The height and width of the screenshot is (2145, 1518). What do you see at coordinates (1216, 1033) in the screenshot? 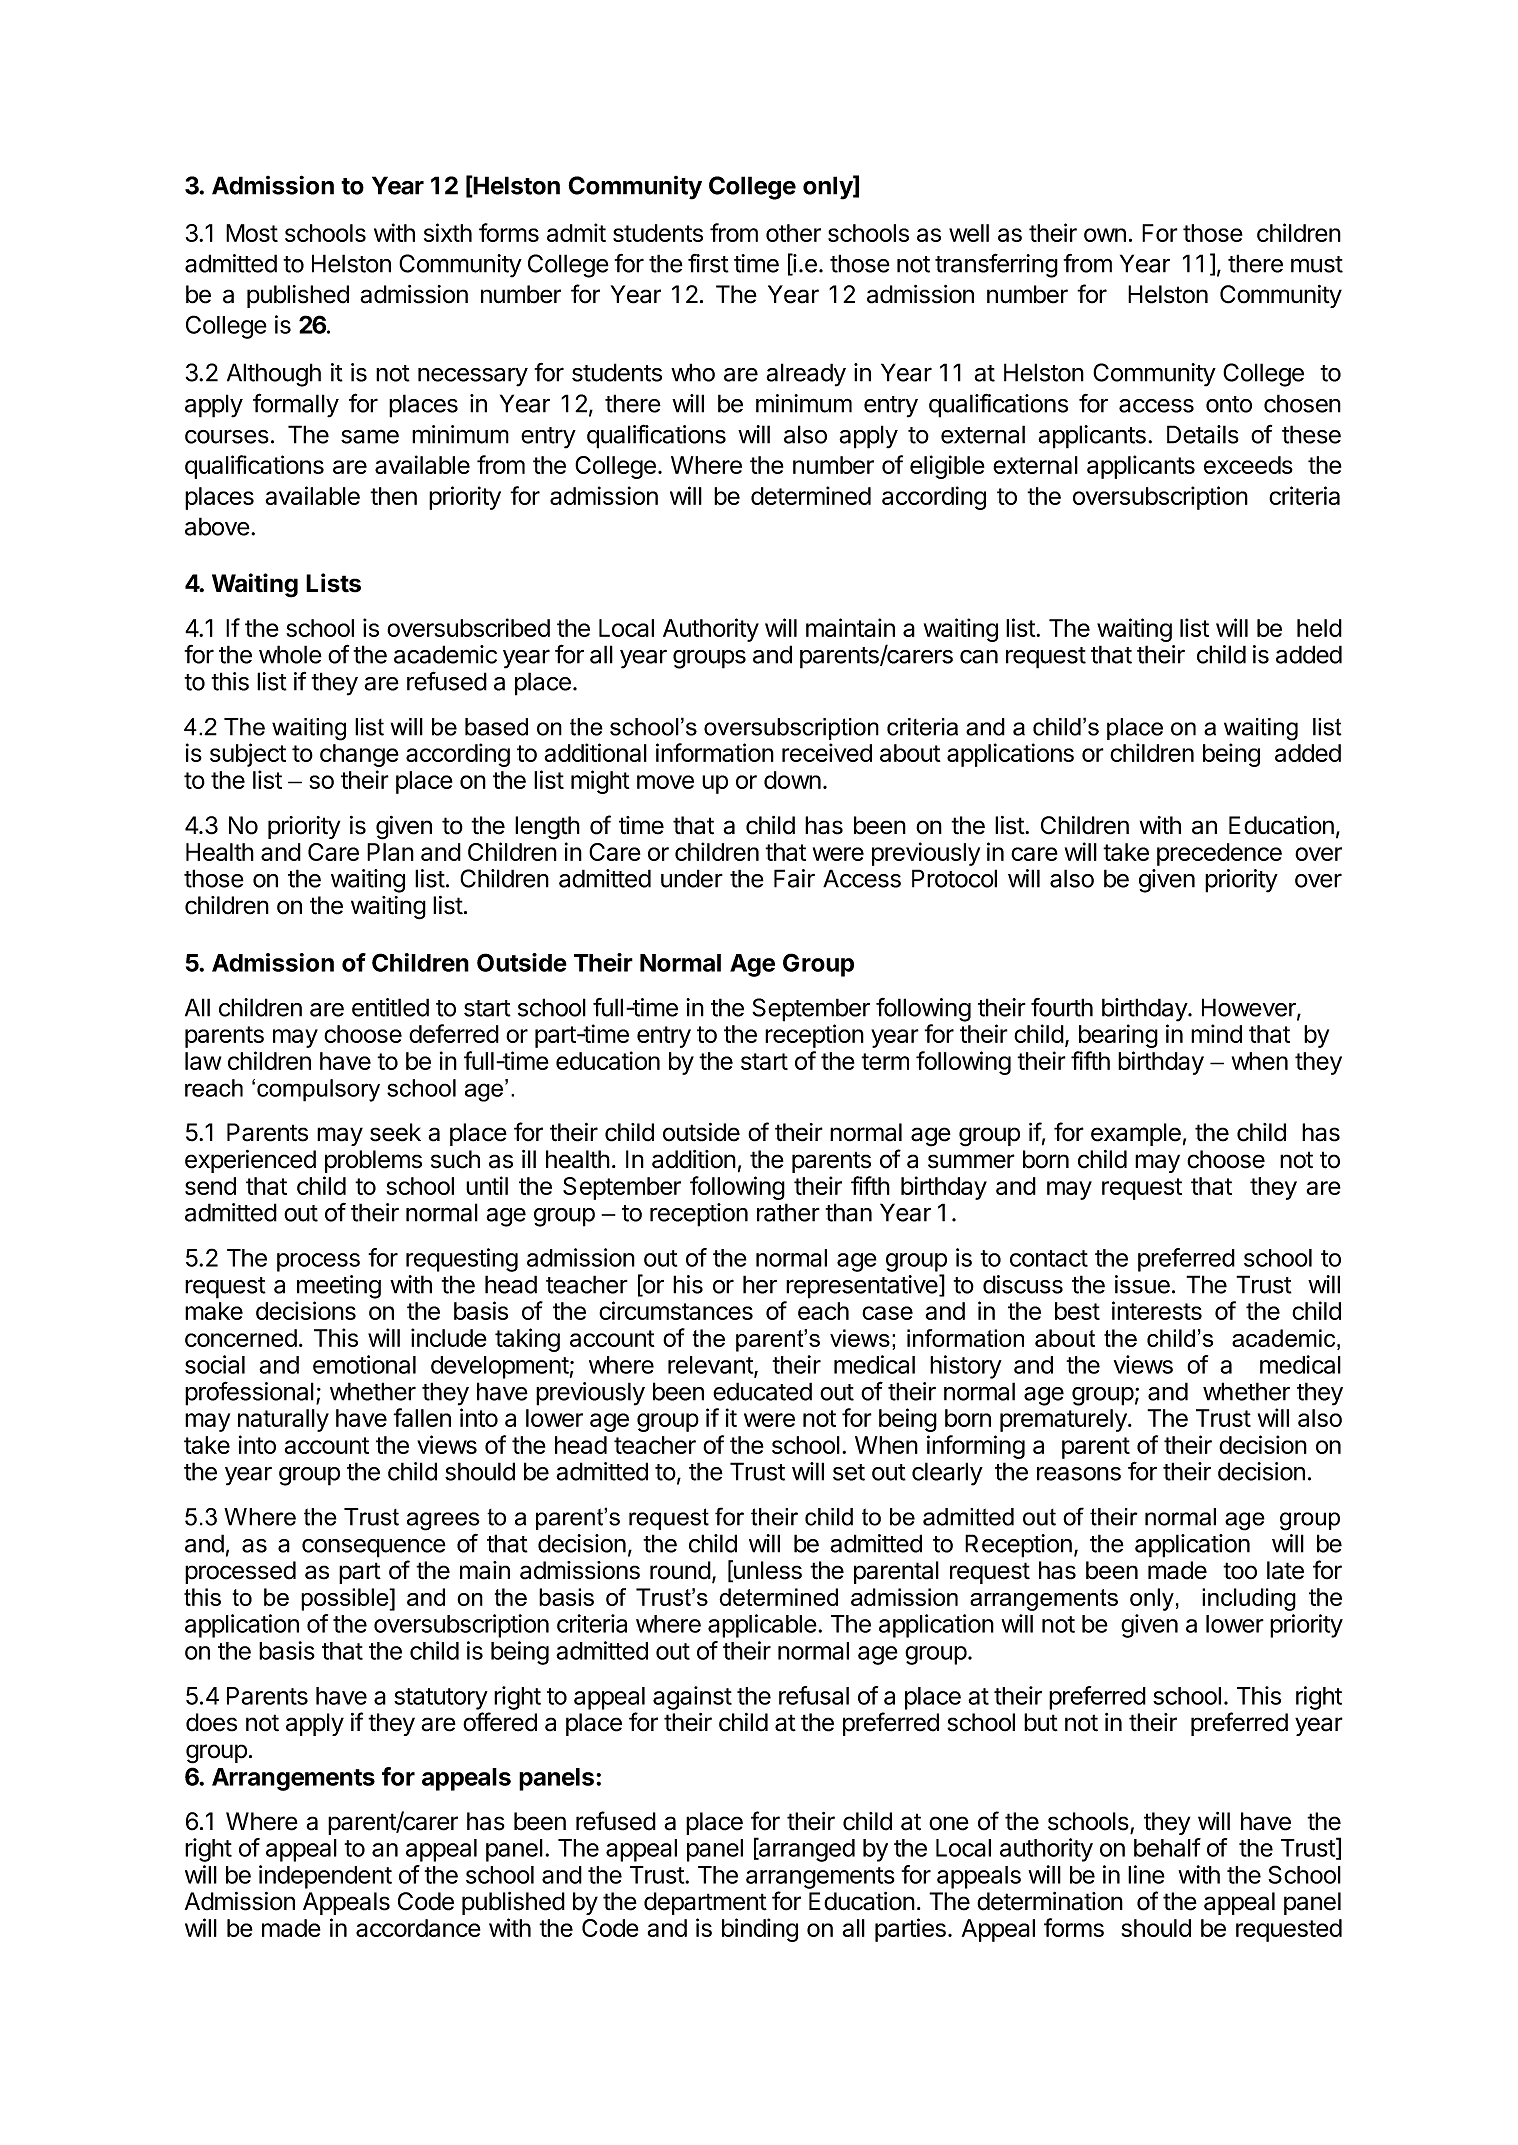
I see `mind` at bounding box center [1216, 1033].
